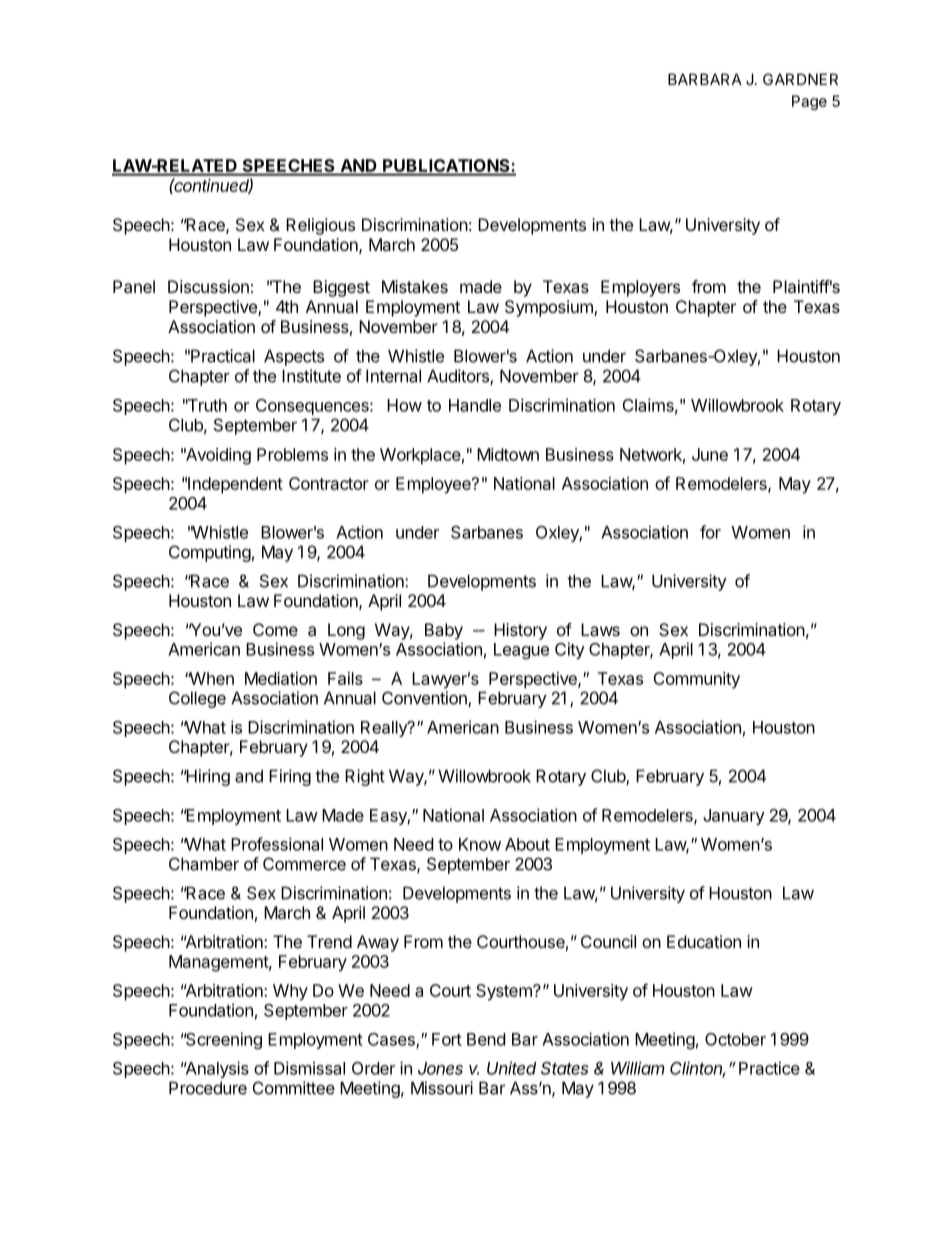  Describe the element at coordinates (480, 844) in the screenshot. I see `Know` at that location.
